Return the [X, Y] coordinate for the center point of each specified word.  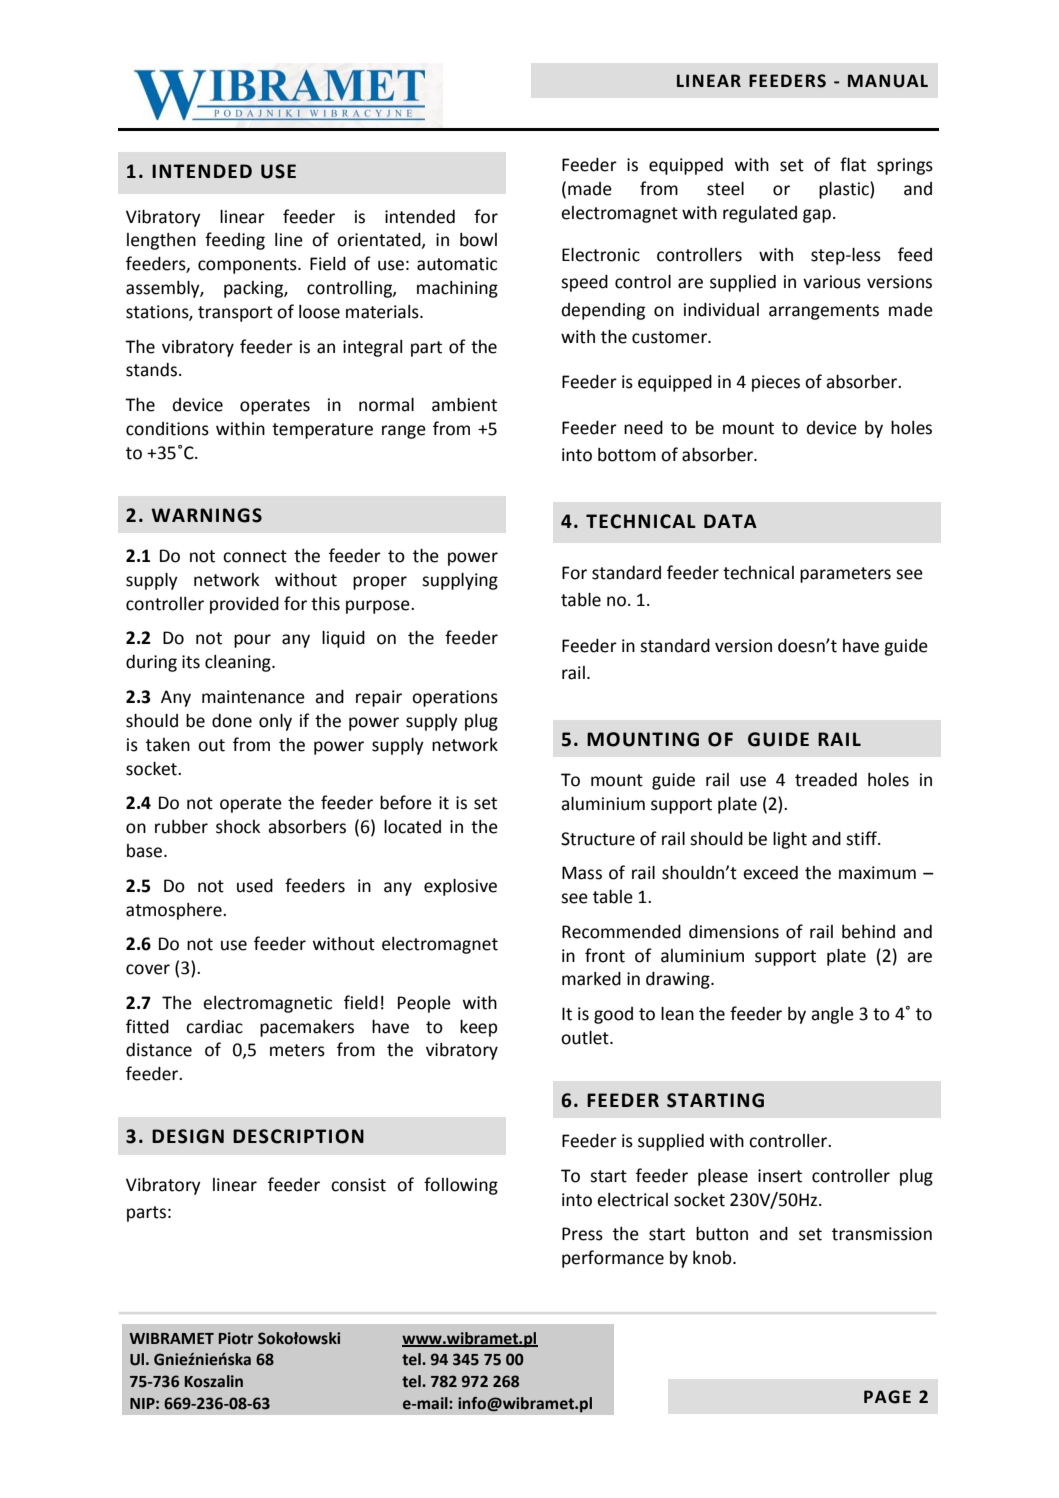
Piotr [236, 1338]
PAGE [887, 1397]
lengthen [161, 241]
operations [455, 698]
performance [613, 1259]
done [232, 721]
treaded [826, 780]
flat [853, 164]
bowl [478, 240]
